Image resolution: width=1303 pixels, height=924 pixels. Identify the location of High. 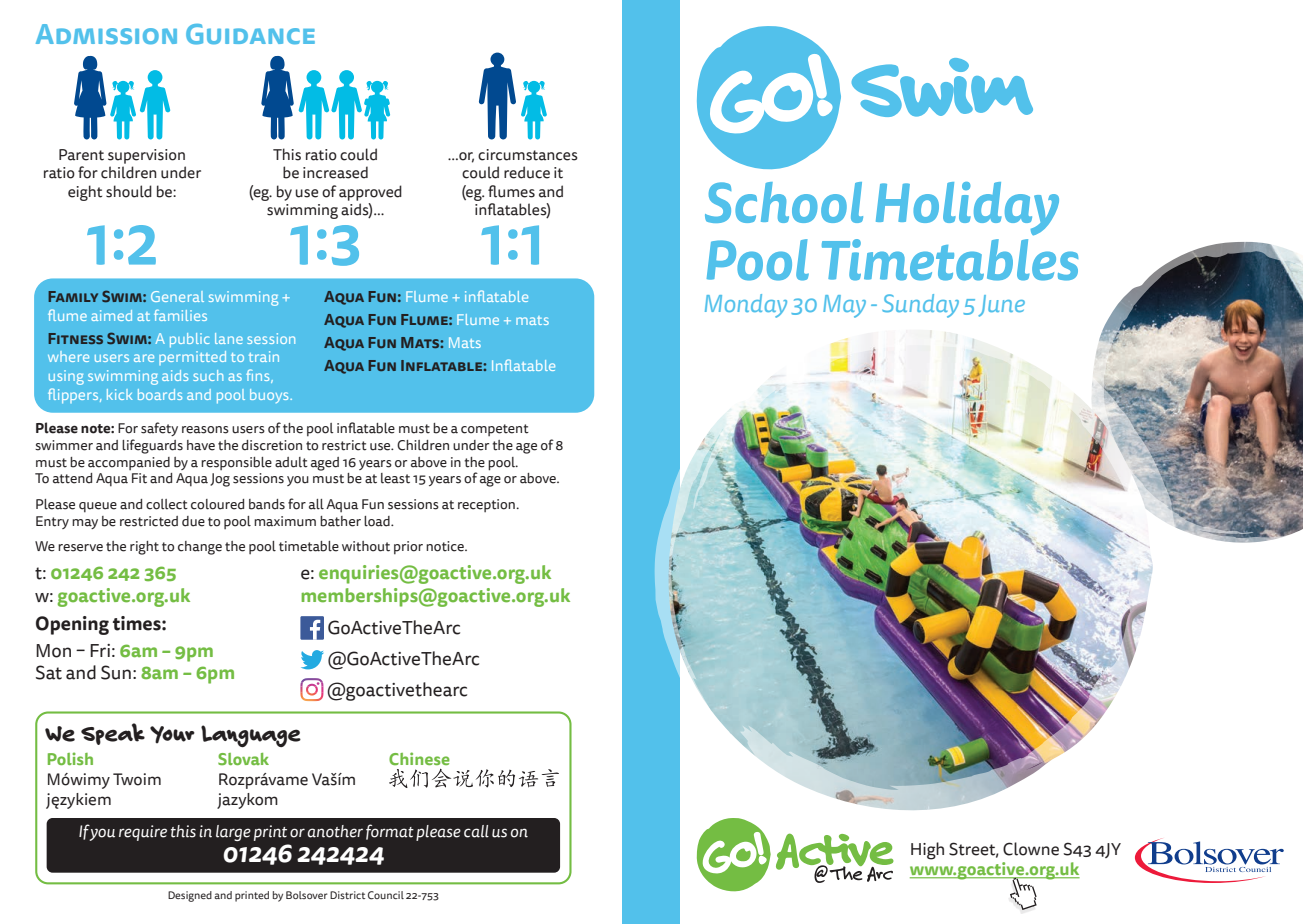
(927, 851).
